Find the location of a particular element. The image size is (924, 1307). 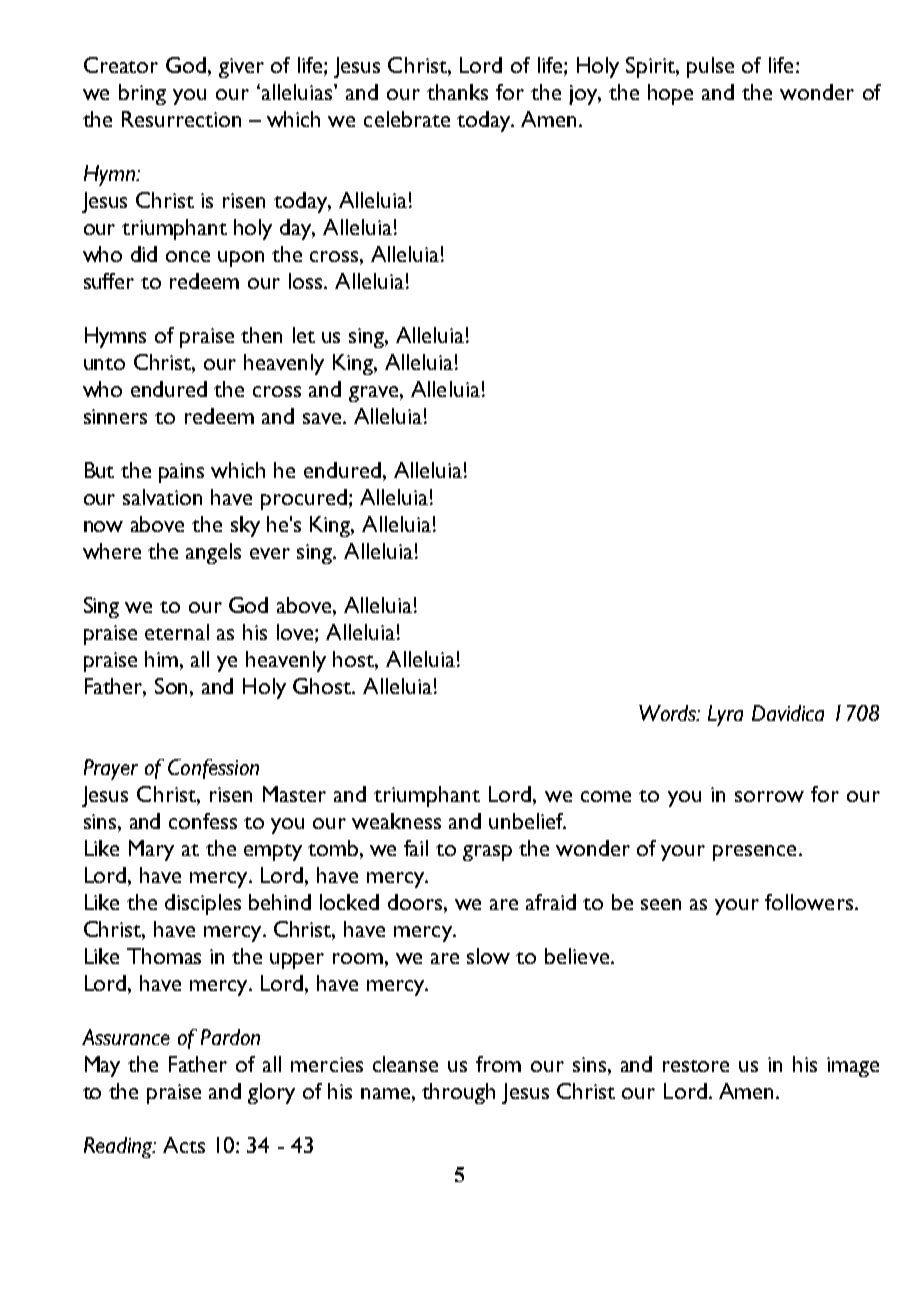

through is located at coordinates (458, 1093).
